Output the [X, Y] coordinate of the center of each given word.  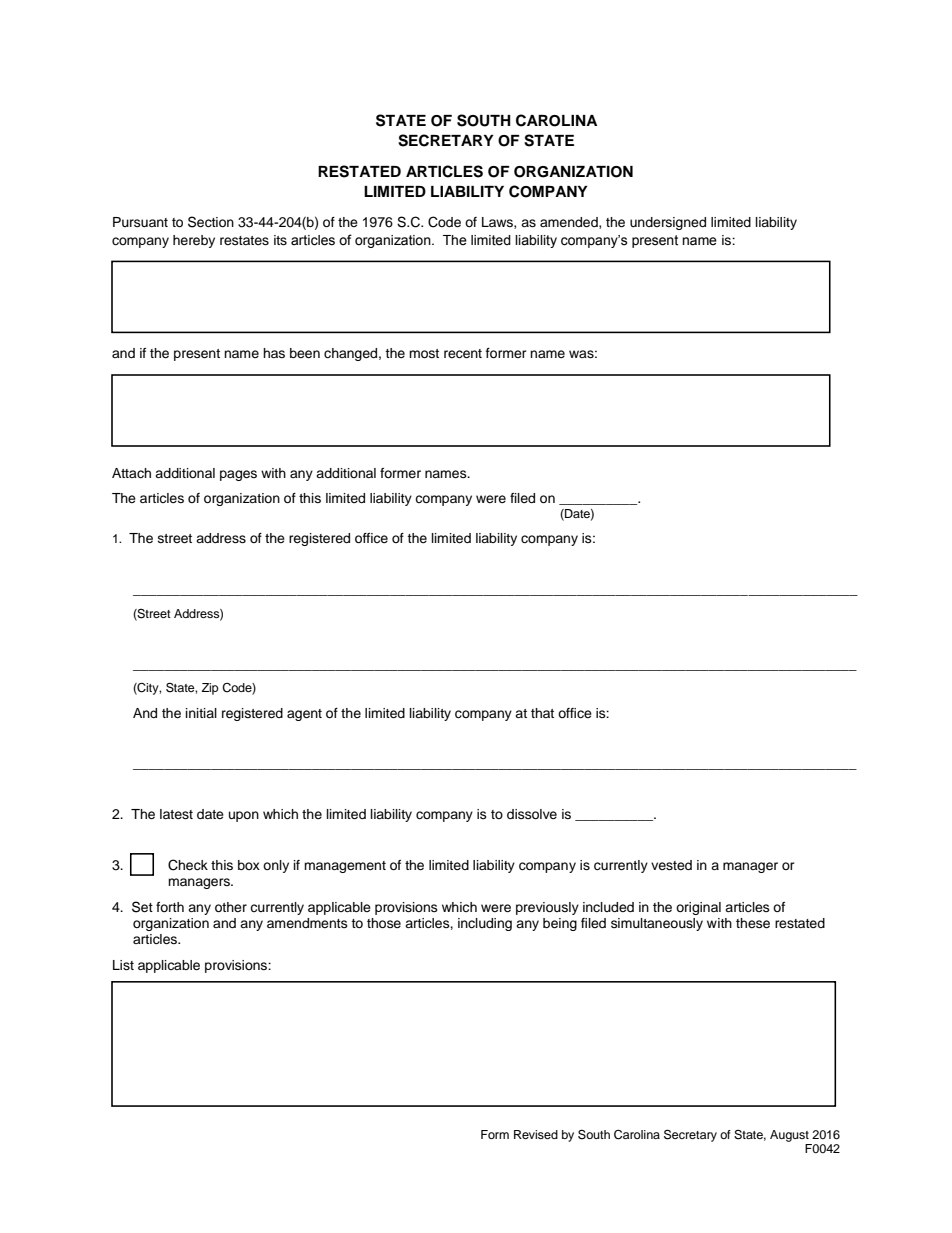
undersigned [668, 223]
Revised [536, 1134]
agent [304, 715]
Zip [210, 689]
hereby [194, 241]
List [123, 965]
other [231, 907]
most [424, 353]
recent [463, 354]
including [485, 924]
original [698, 908]
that [542, 713]
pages [238, 475]
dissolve [532, 814]
